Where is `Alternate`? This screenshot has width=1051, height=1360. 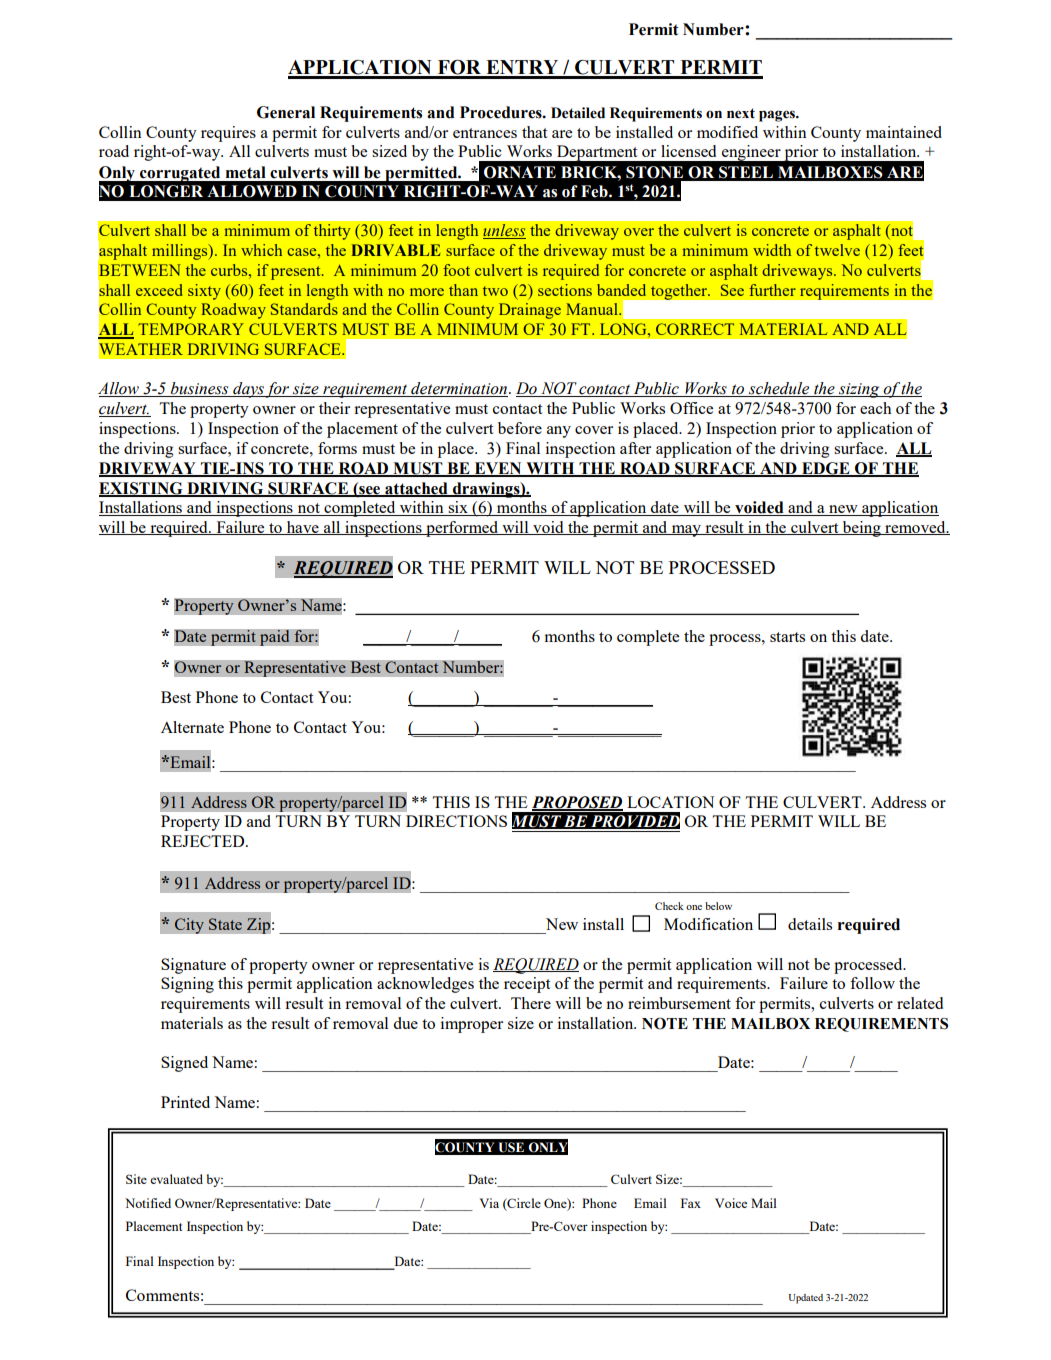
Alternate is located at coordinates (192, 727).
